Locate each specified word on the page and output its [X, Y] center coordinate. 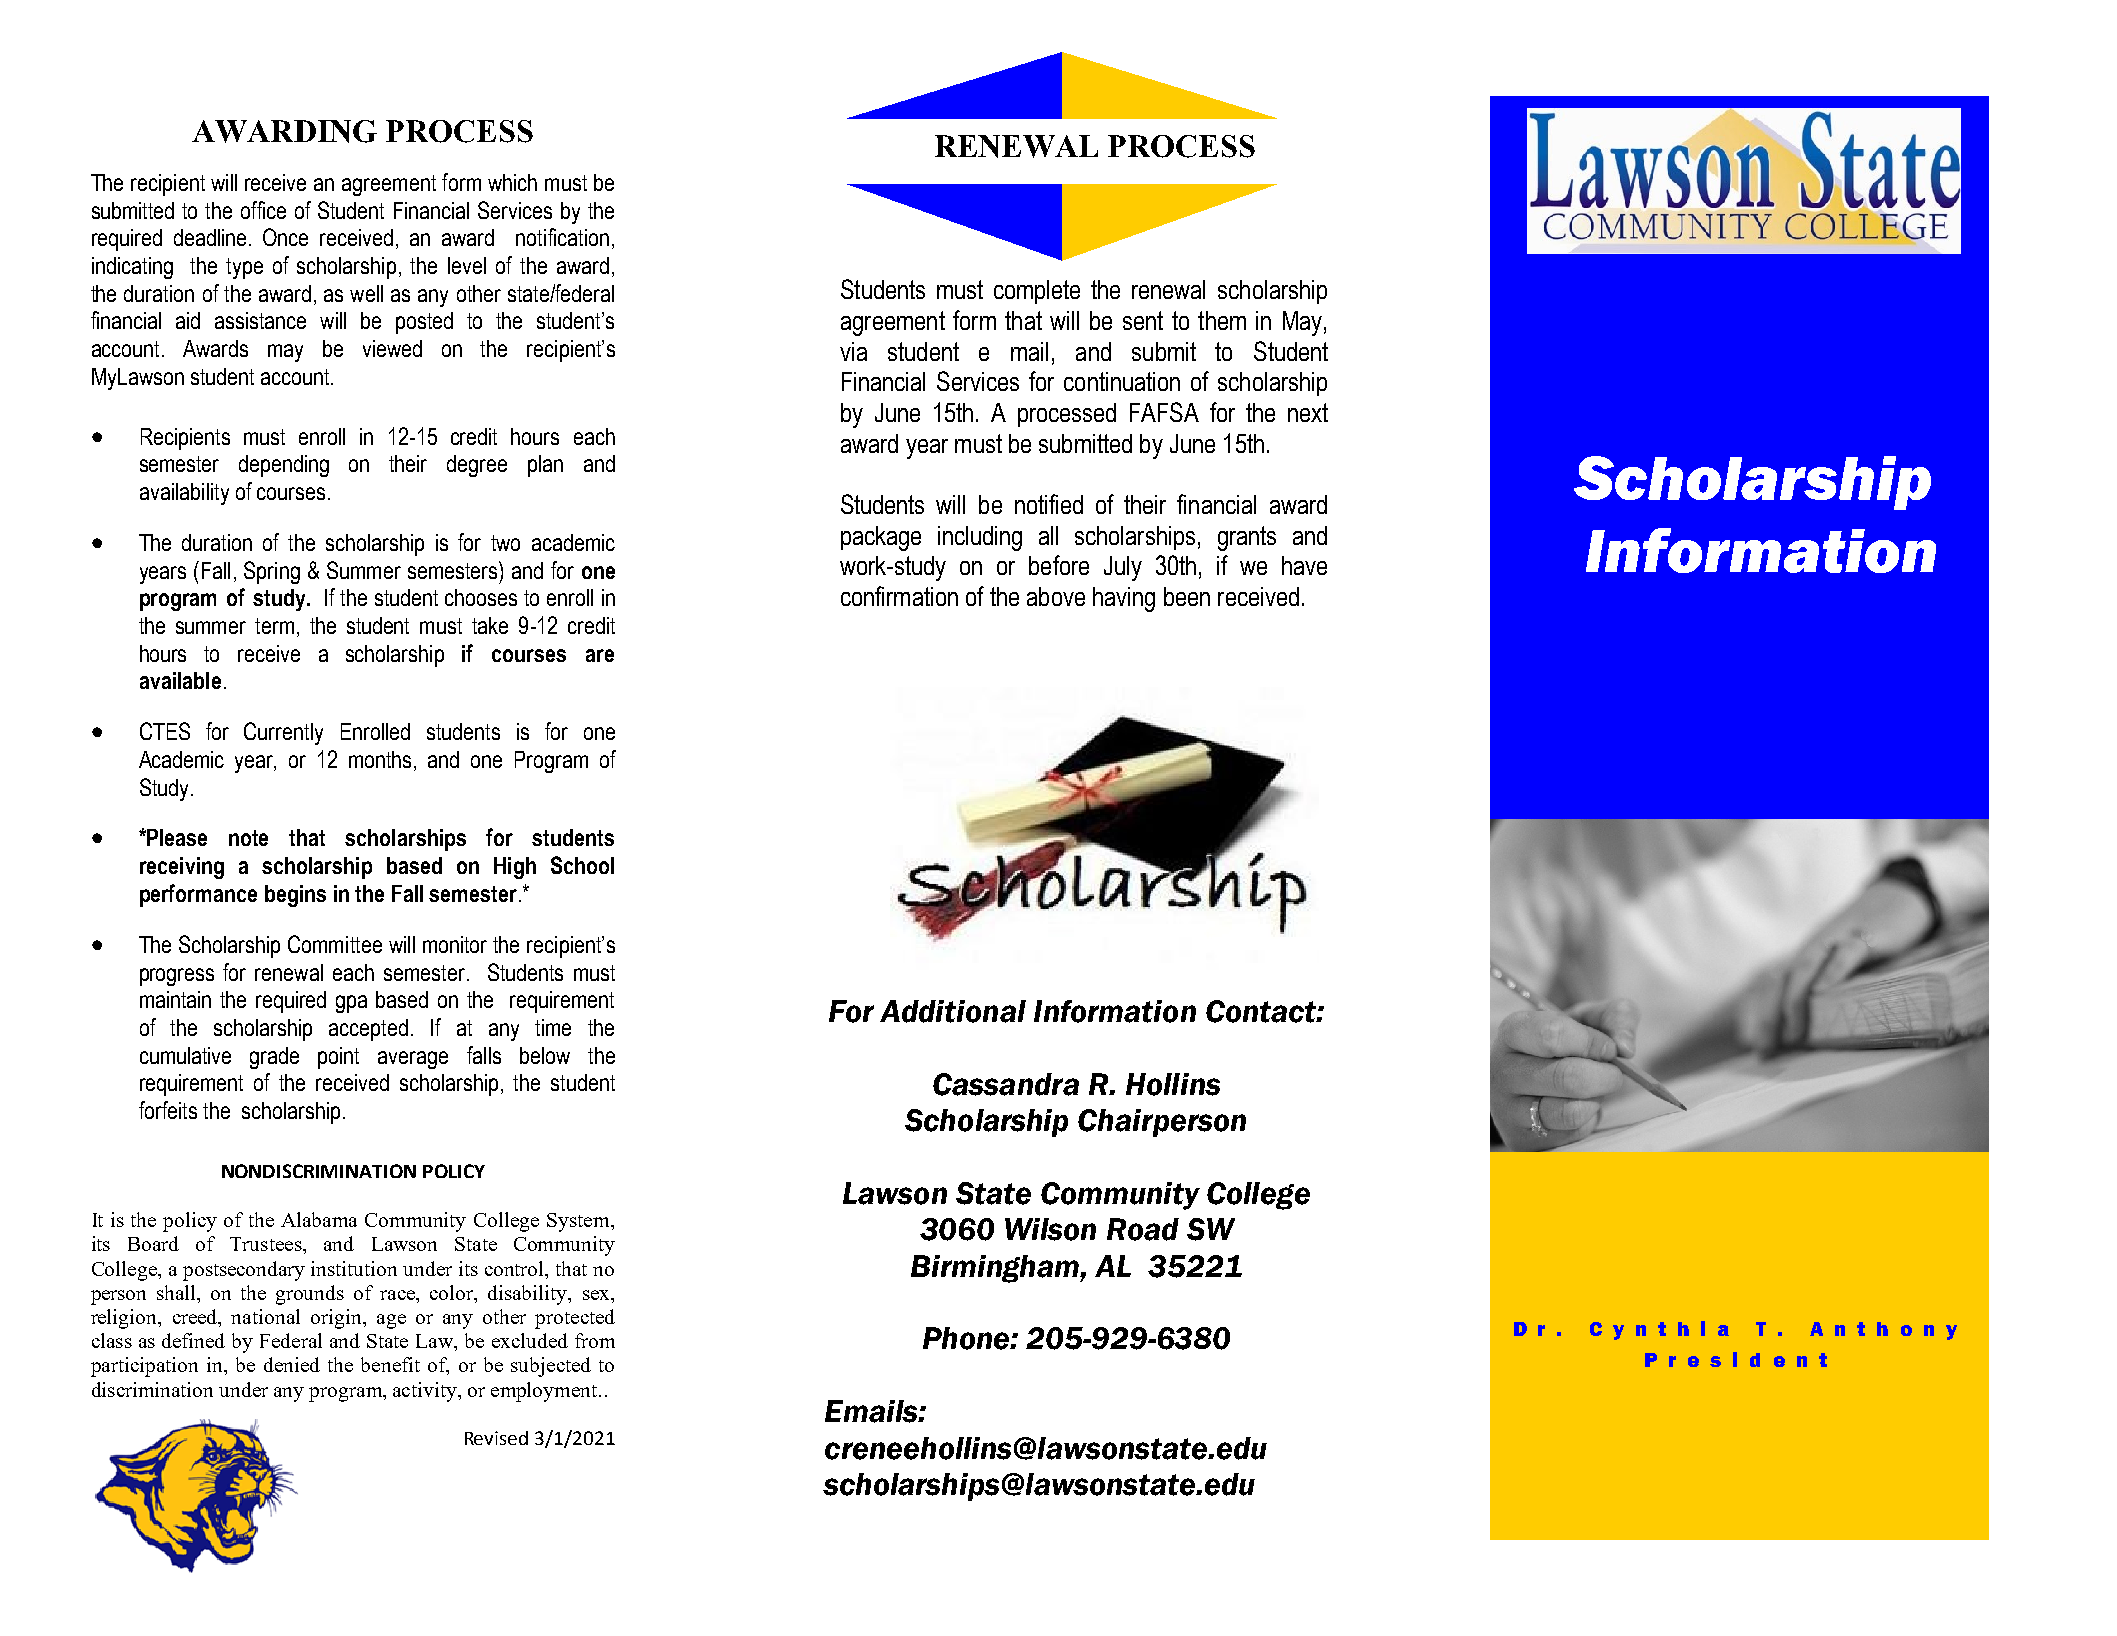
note [248, 838]
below [545, 1055]
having [1124, 599]
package [881, 538]
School [582, 865]
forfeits [168, 1110]
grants [1247, 538]
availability [184, 494]
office [263, 210]
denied [292, 1364]
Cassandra [1006, 1084]
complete [1037, 292]
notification [562, 237]
